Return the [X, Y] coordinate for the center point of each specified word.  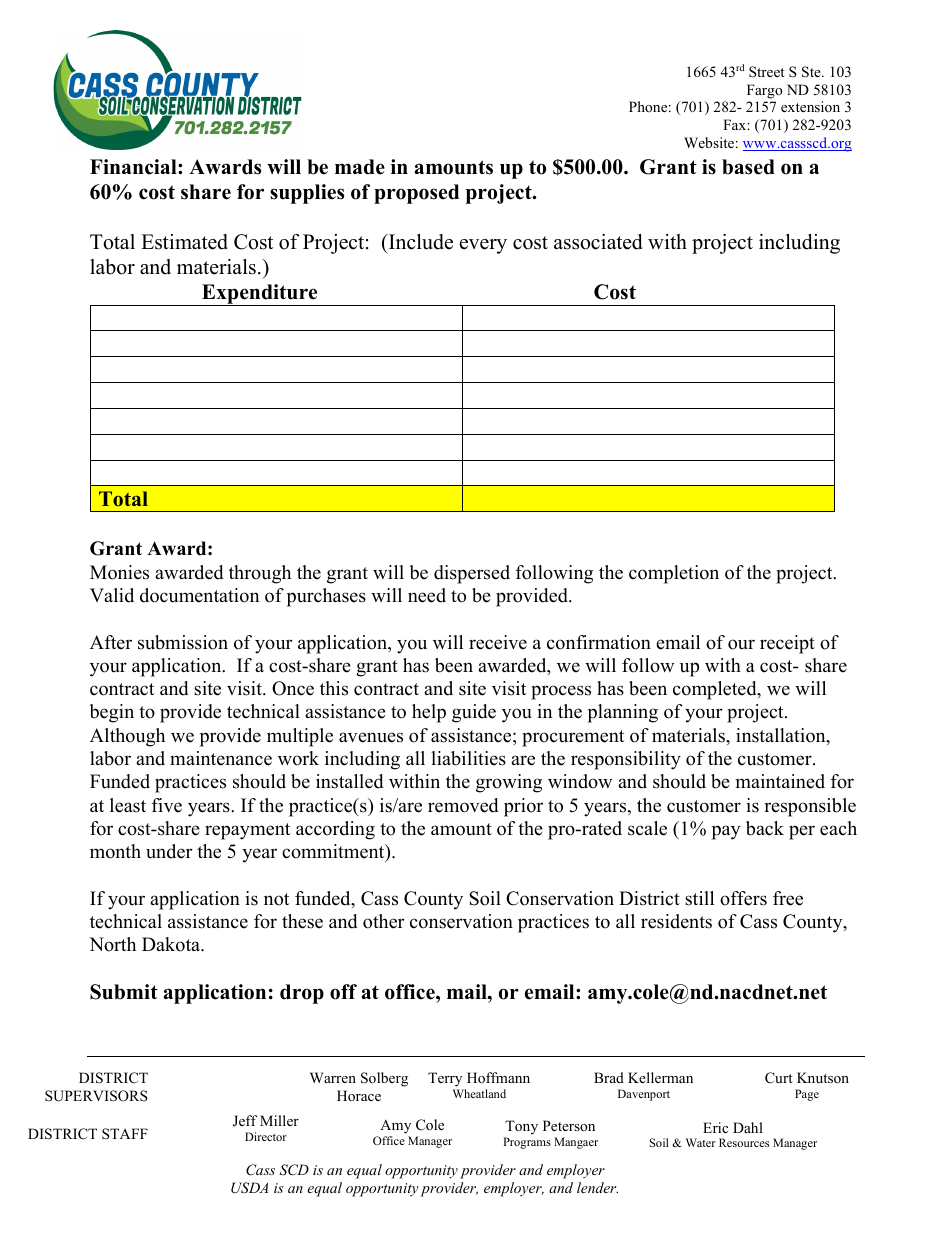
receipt [787, 644]
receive [498, 642]
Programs [527, 1143]
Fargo [764, 91]
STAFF [125, 1134]
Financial [134, 167]
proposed [416, 194]
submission [183, 642]
